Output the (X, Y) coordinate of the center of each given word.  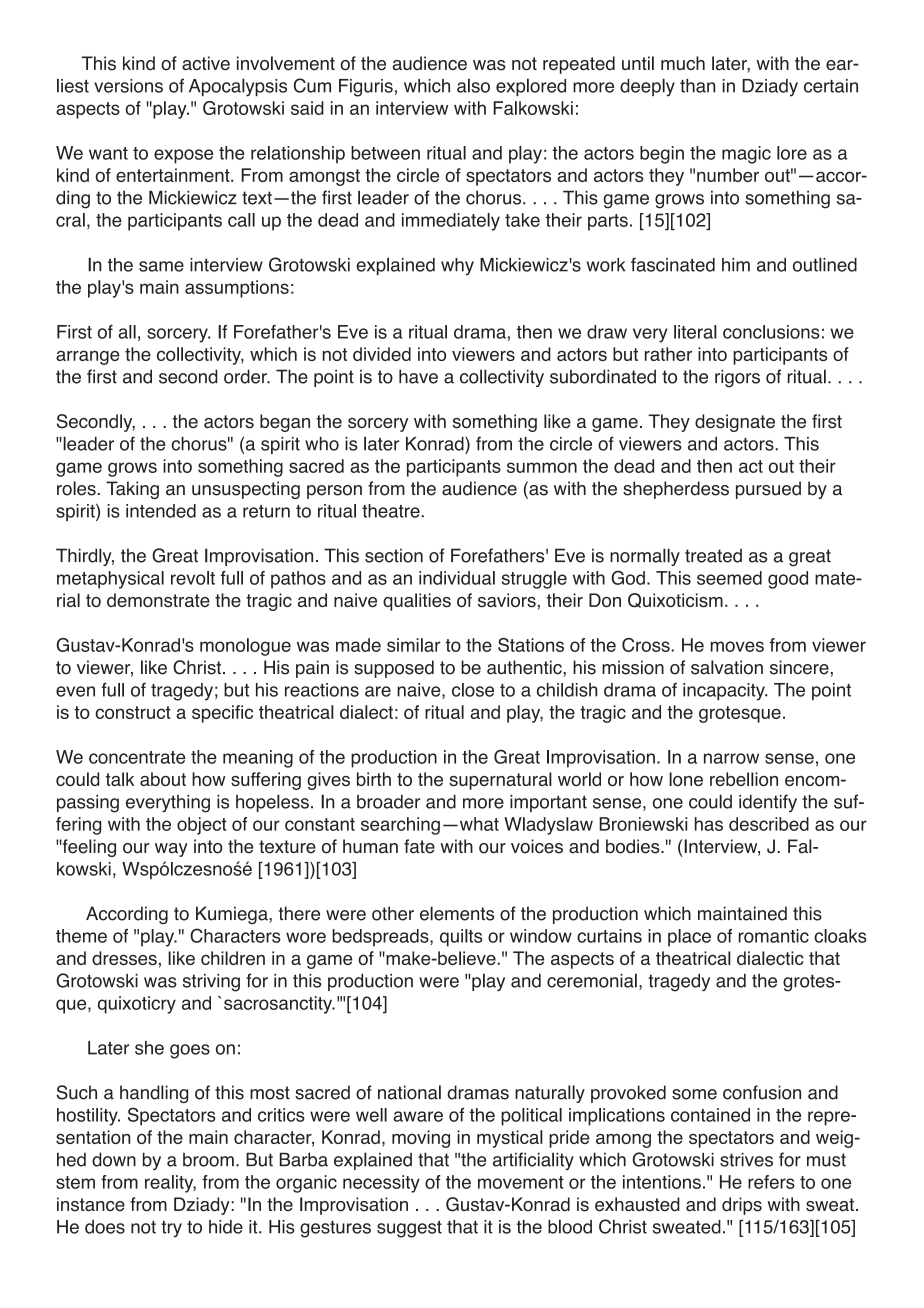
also (473, 85)
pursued (768, 490)
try (171, 1229)
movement (521, 1182)
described (769, 824)
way (171, 850)
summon (542, 467)
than (697, 86)
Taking (132, 490)
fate (419, 846)
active (206, 63)
